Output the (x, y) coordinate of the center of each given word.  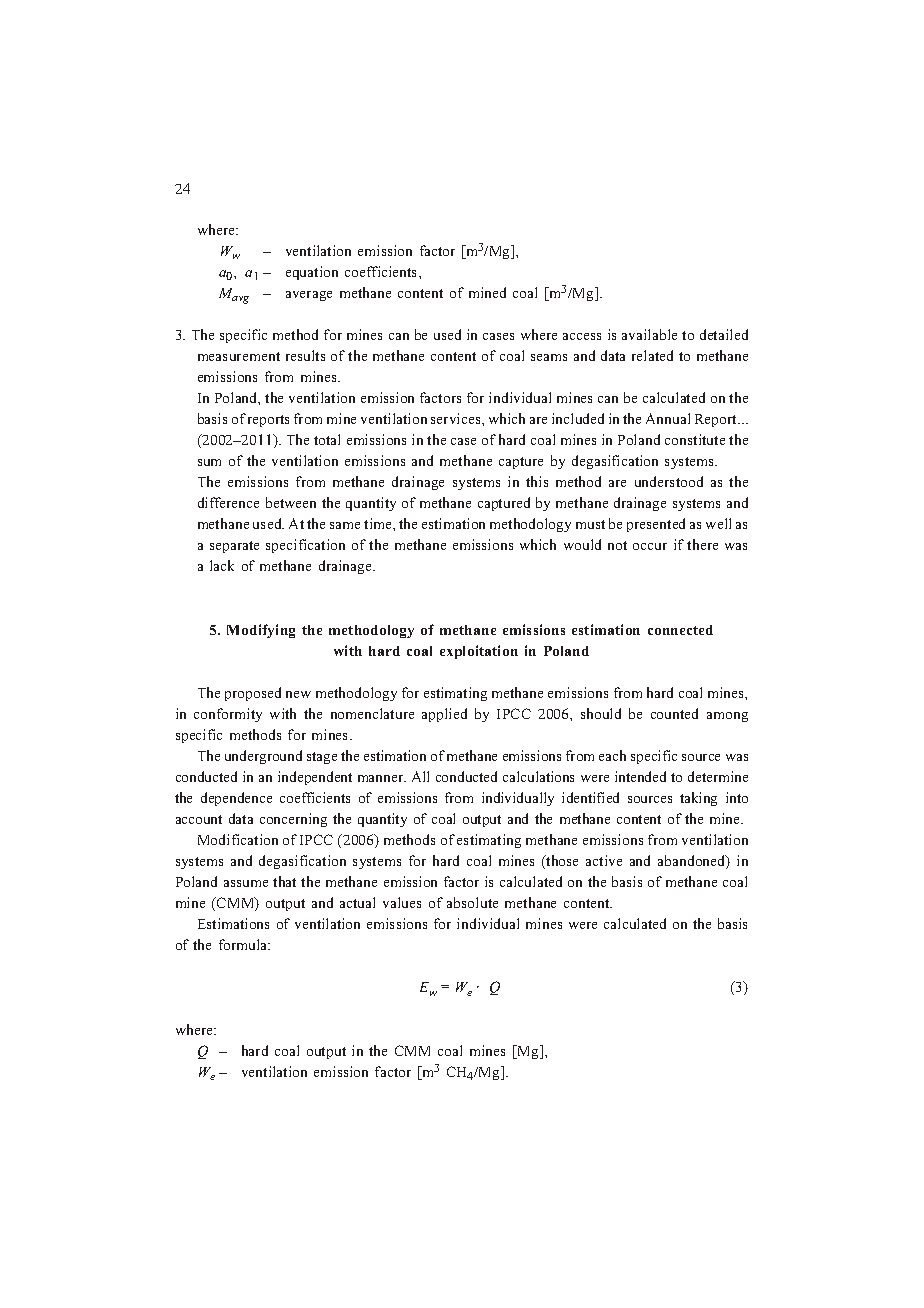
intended (640, 776)
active (604, 860)
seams (549, 357)
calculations (538, 776)
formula (244, 944)
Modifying (261, 631)
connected (680, 630)
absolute (472, 902)
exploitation (479, 652)
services (457, 418)
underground (263, 757)
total (327, 439)
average (309, 296)
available (649, 334)
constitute (695, 439)
